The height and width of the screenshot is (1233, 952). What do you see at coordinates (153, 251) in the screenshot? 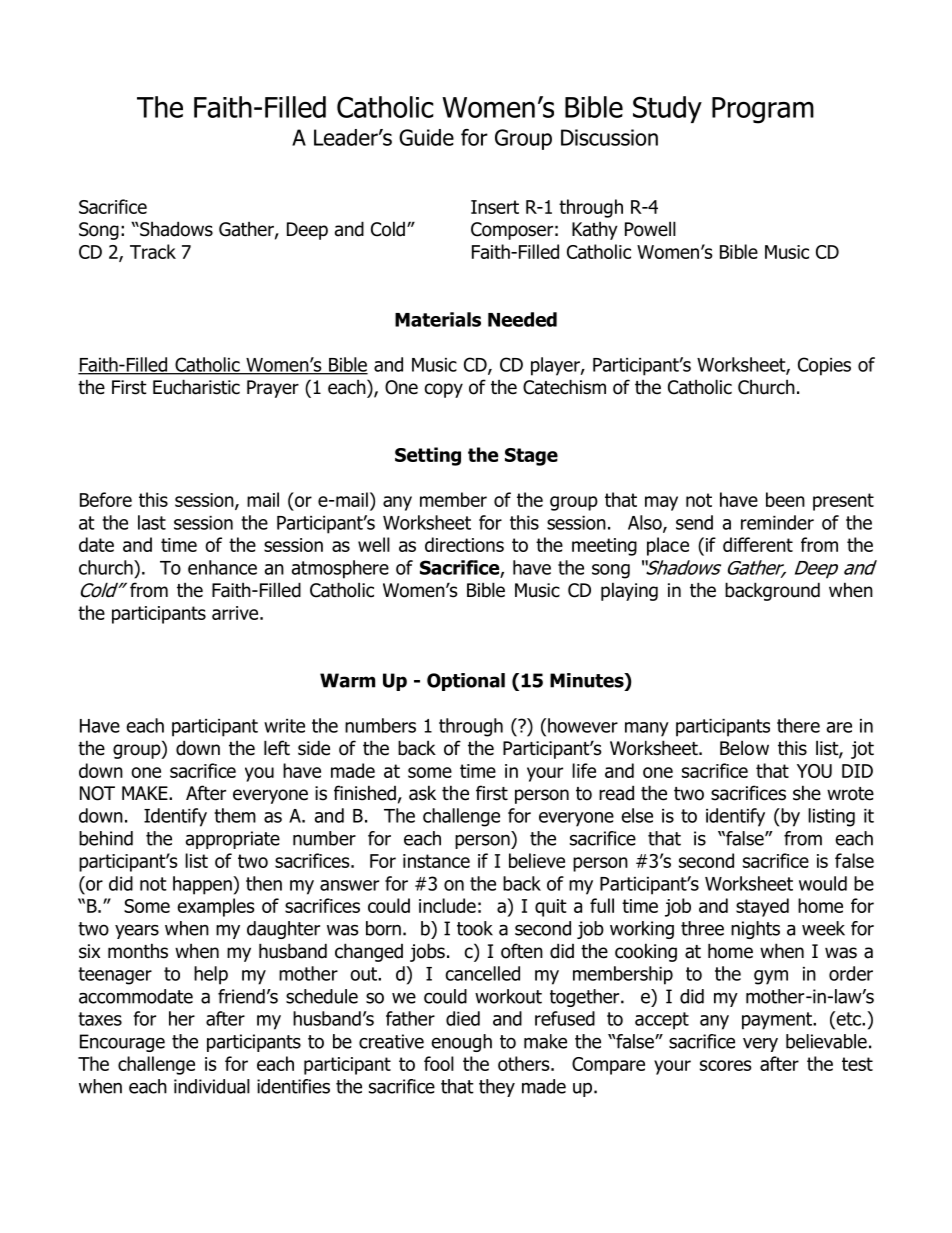
I see `Track` at bounding box center [153, 251].
